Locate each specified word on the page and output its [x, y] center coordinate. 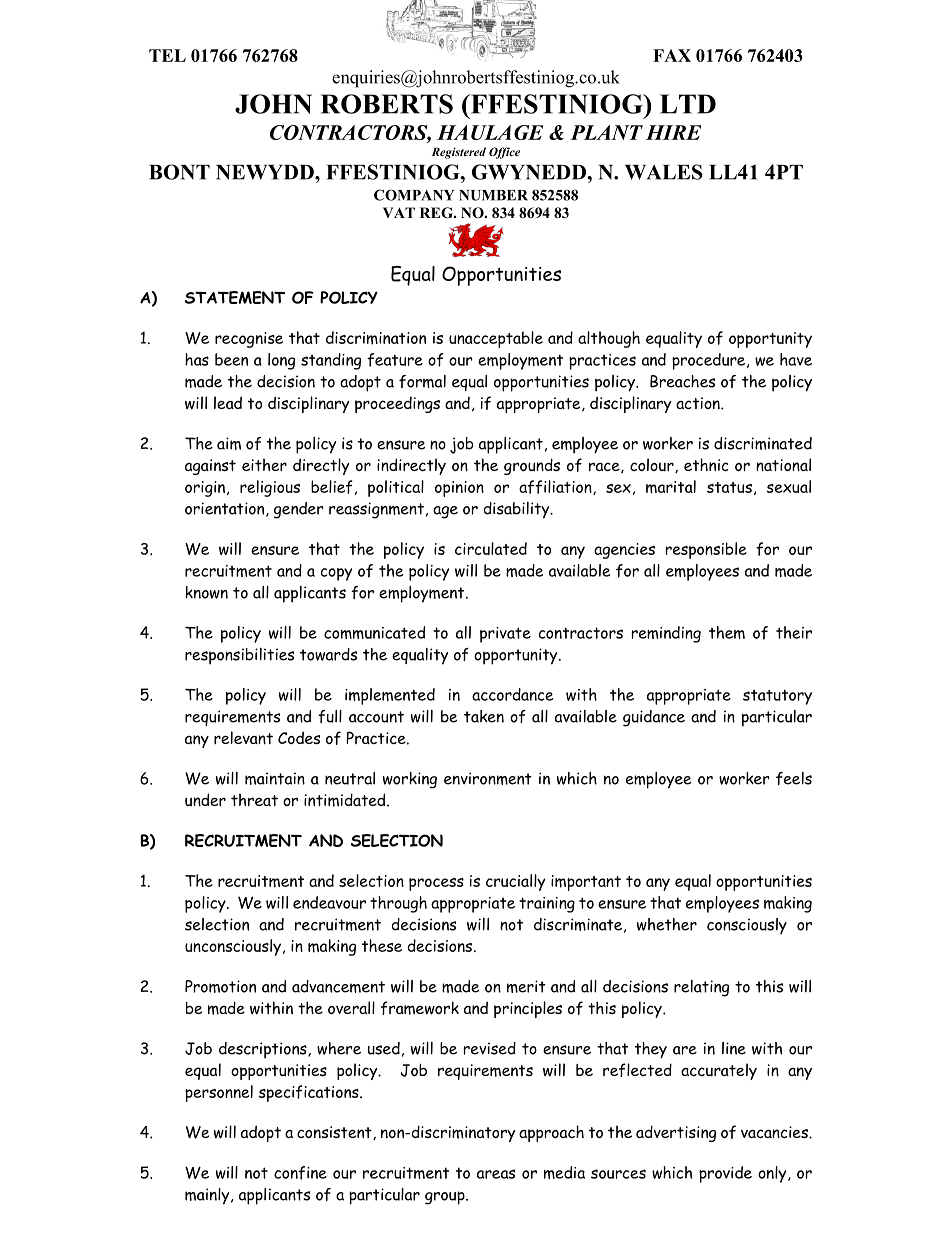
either [264, 464]
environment [488, 778]
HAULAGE [490, 132]
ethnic [706, 465]
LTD [688, 104]
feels [794, 778]
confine [300, 1173]
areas [496, 1174]
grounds [532, 466]
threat [254, 799]
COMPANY [414, 195]
